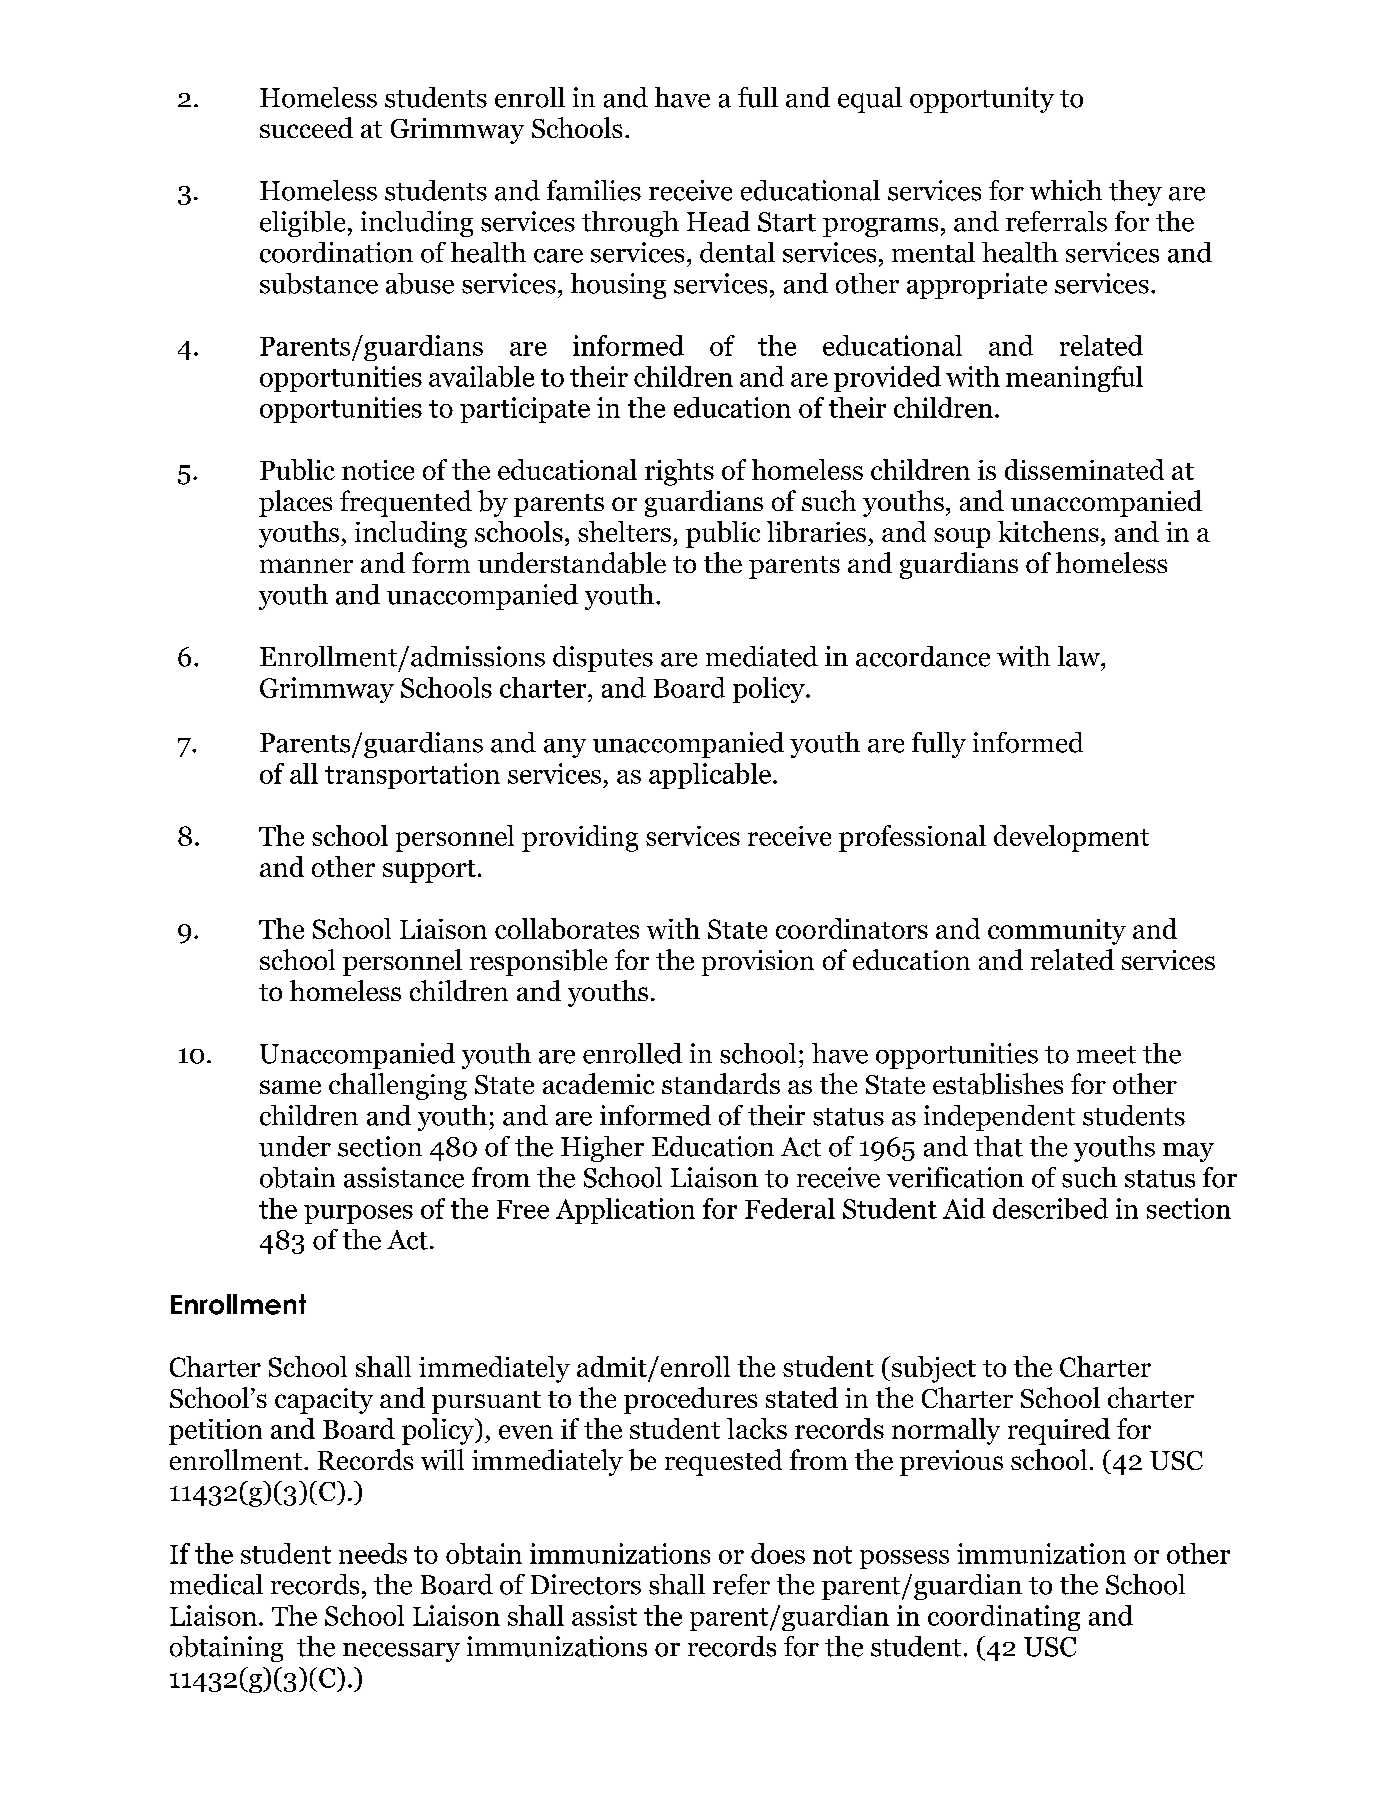  Describe the element at coordinates (1080, 656) in the document. I see `law` at that location.
